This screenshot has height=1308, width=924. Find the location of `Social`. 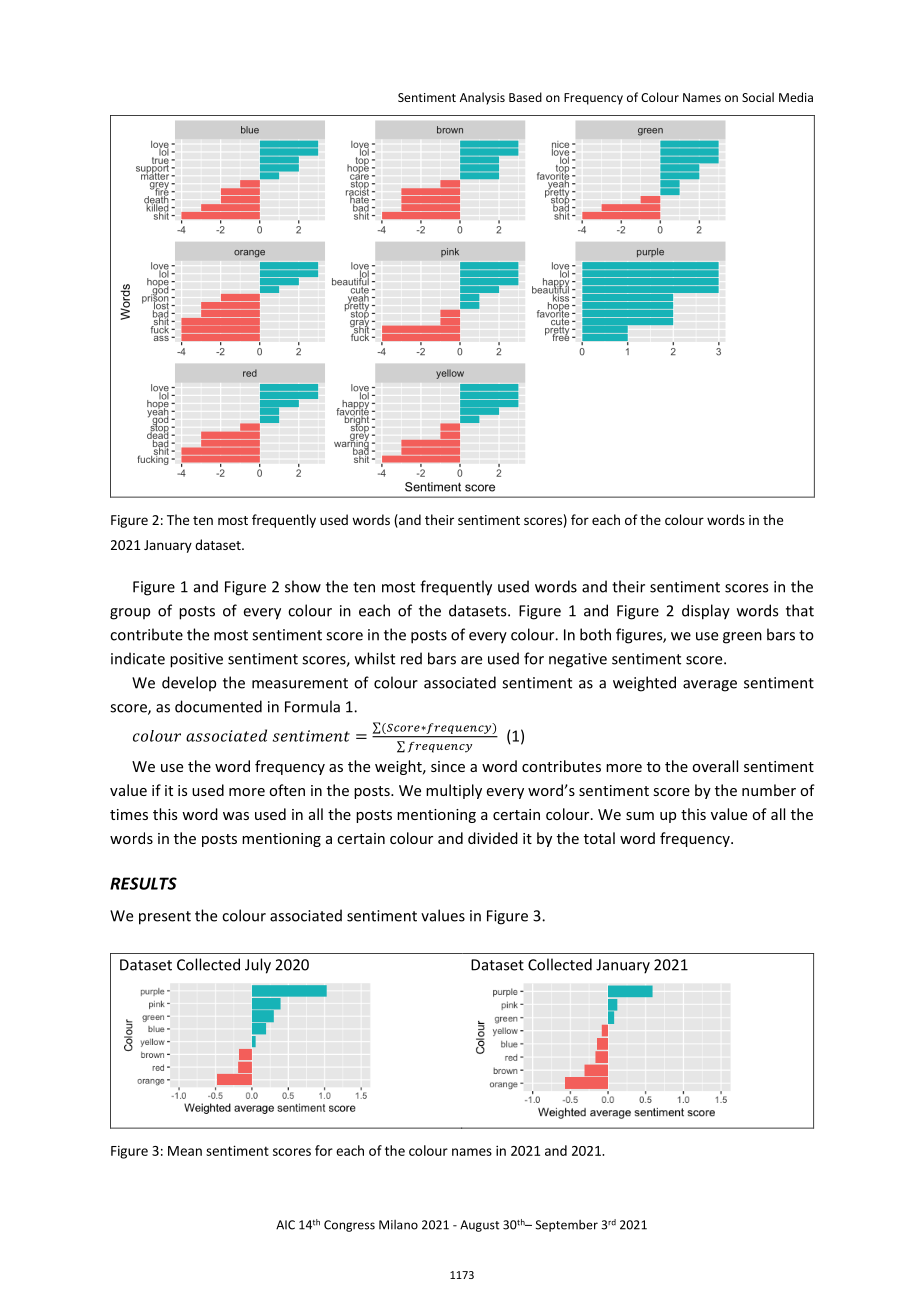

Social is located at coordinates (758, 97).
